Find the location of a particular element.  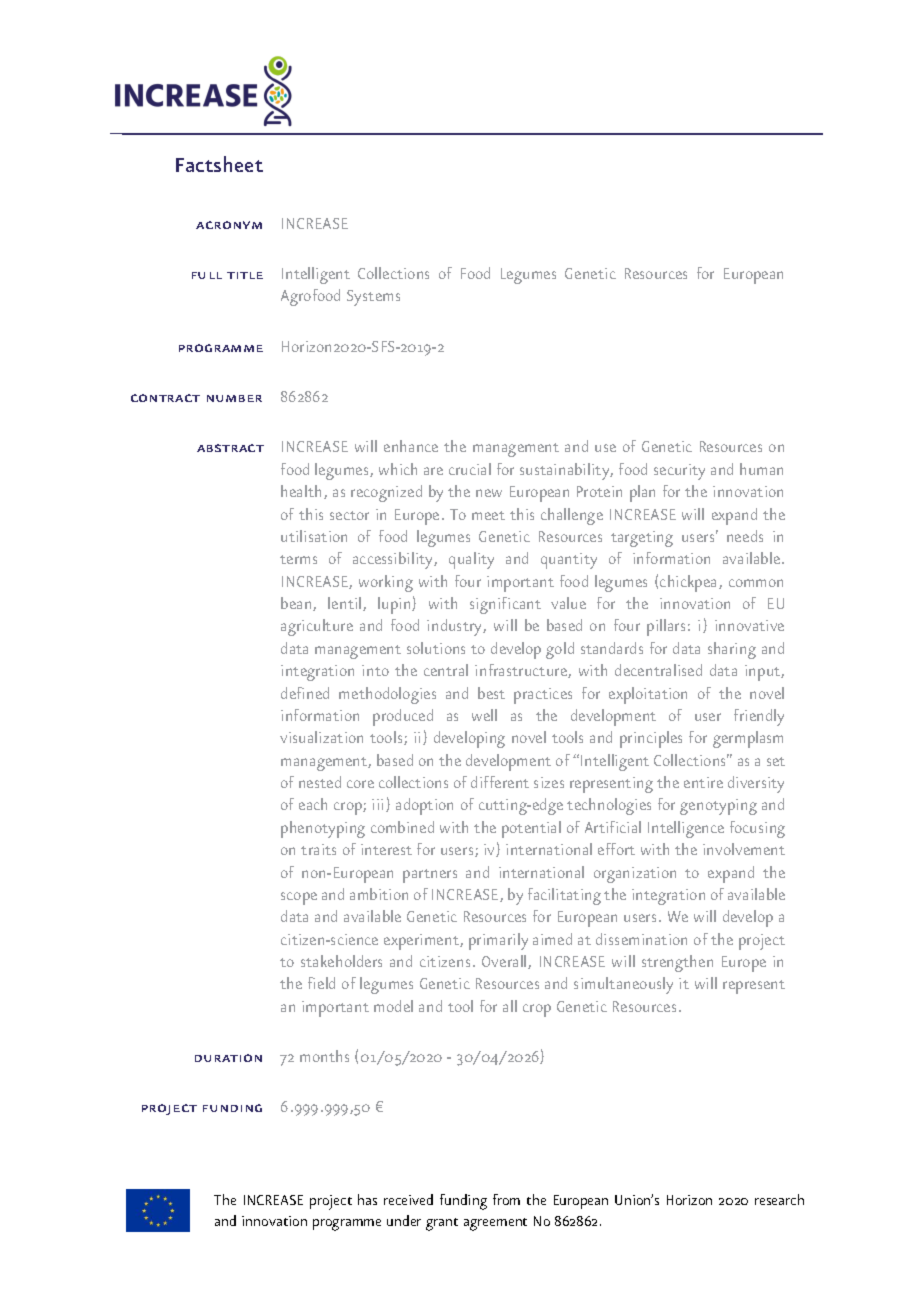

well is located at coordinates (484, 715).
